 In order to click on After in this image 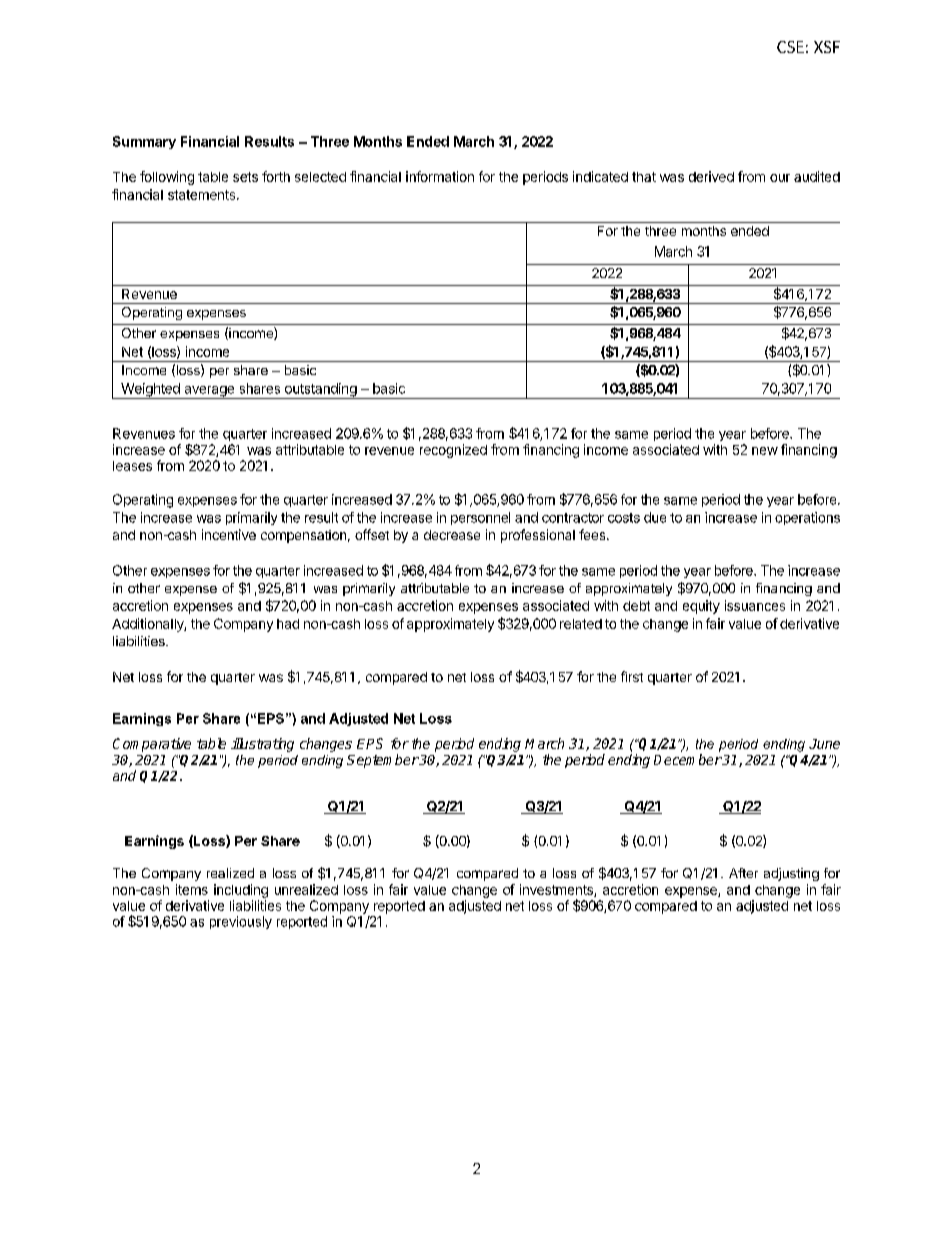, I will do `click(743, 873)`.
